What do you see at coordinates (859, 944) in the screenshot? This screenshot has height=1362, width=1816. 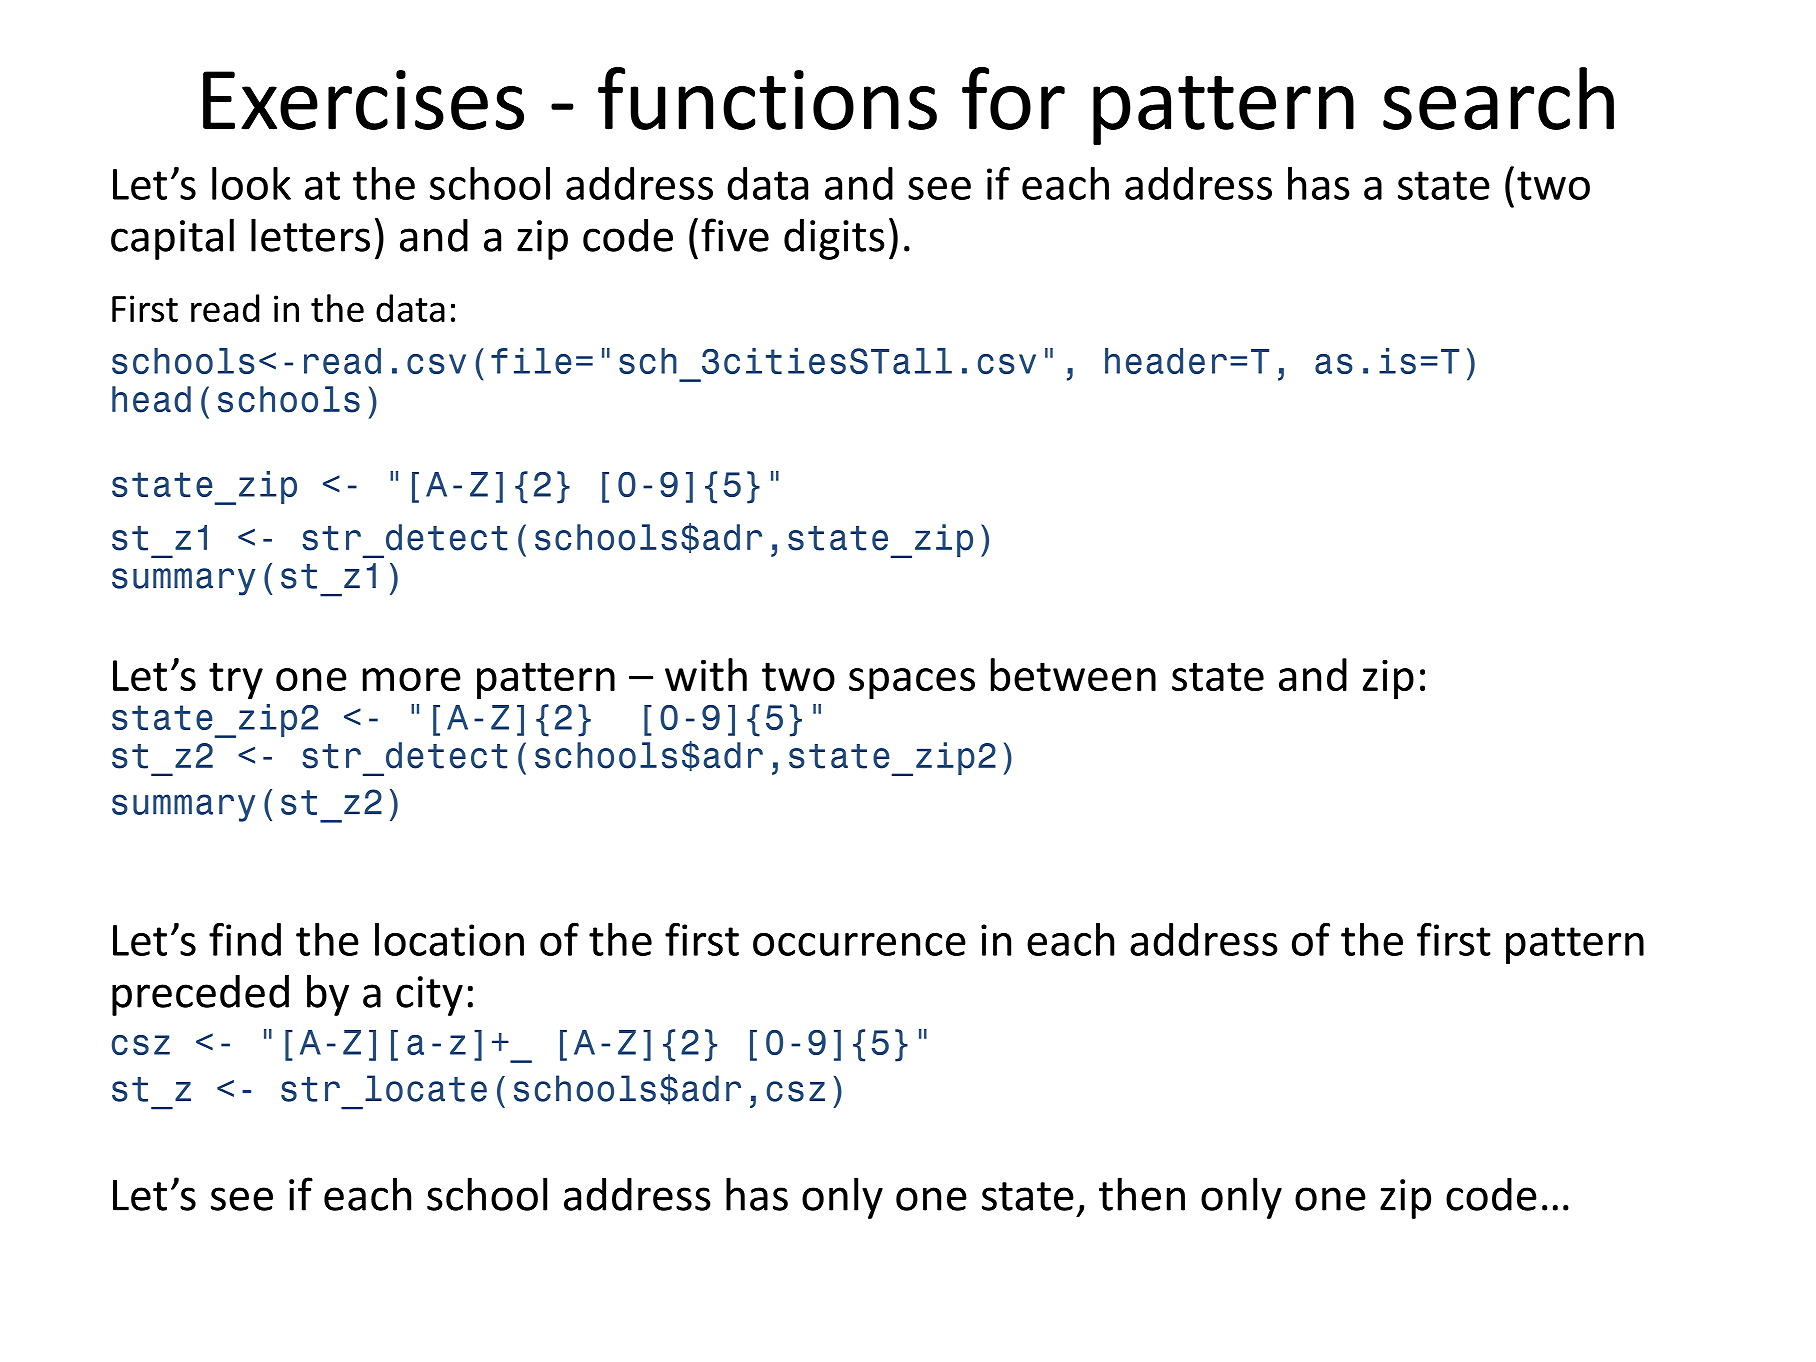 I see `occurrence` at bounding box center [859, 944].
